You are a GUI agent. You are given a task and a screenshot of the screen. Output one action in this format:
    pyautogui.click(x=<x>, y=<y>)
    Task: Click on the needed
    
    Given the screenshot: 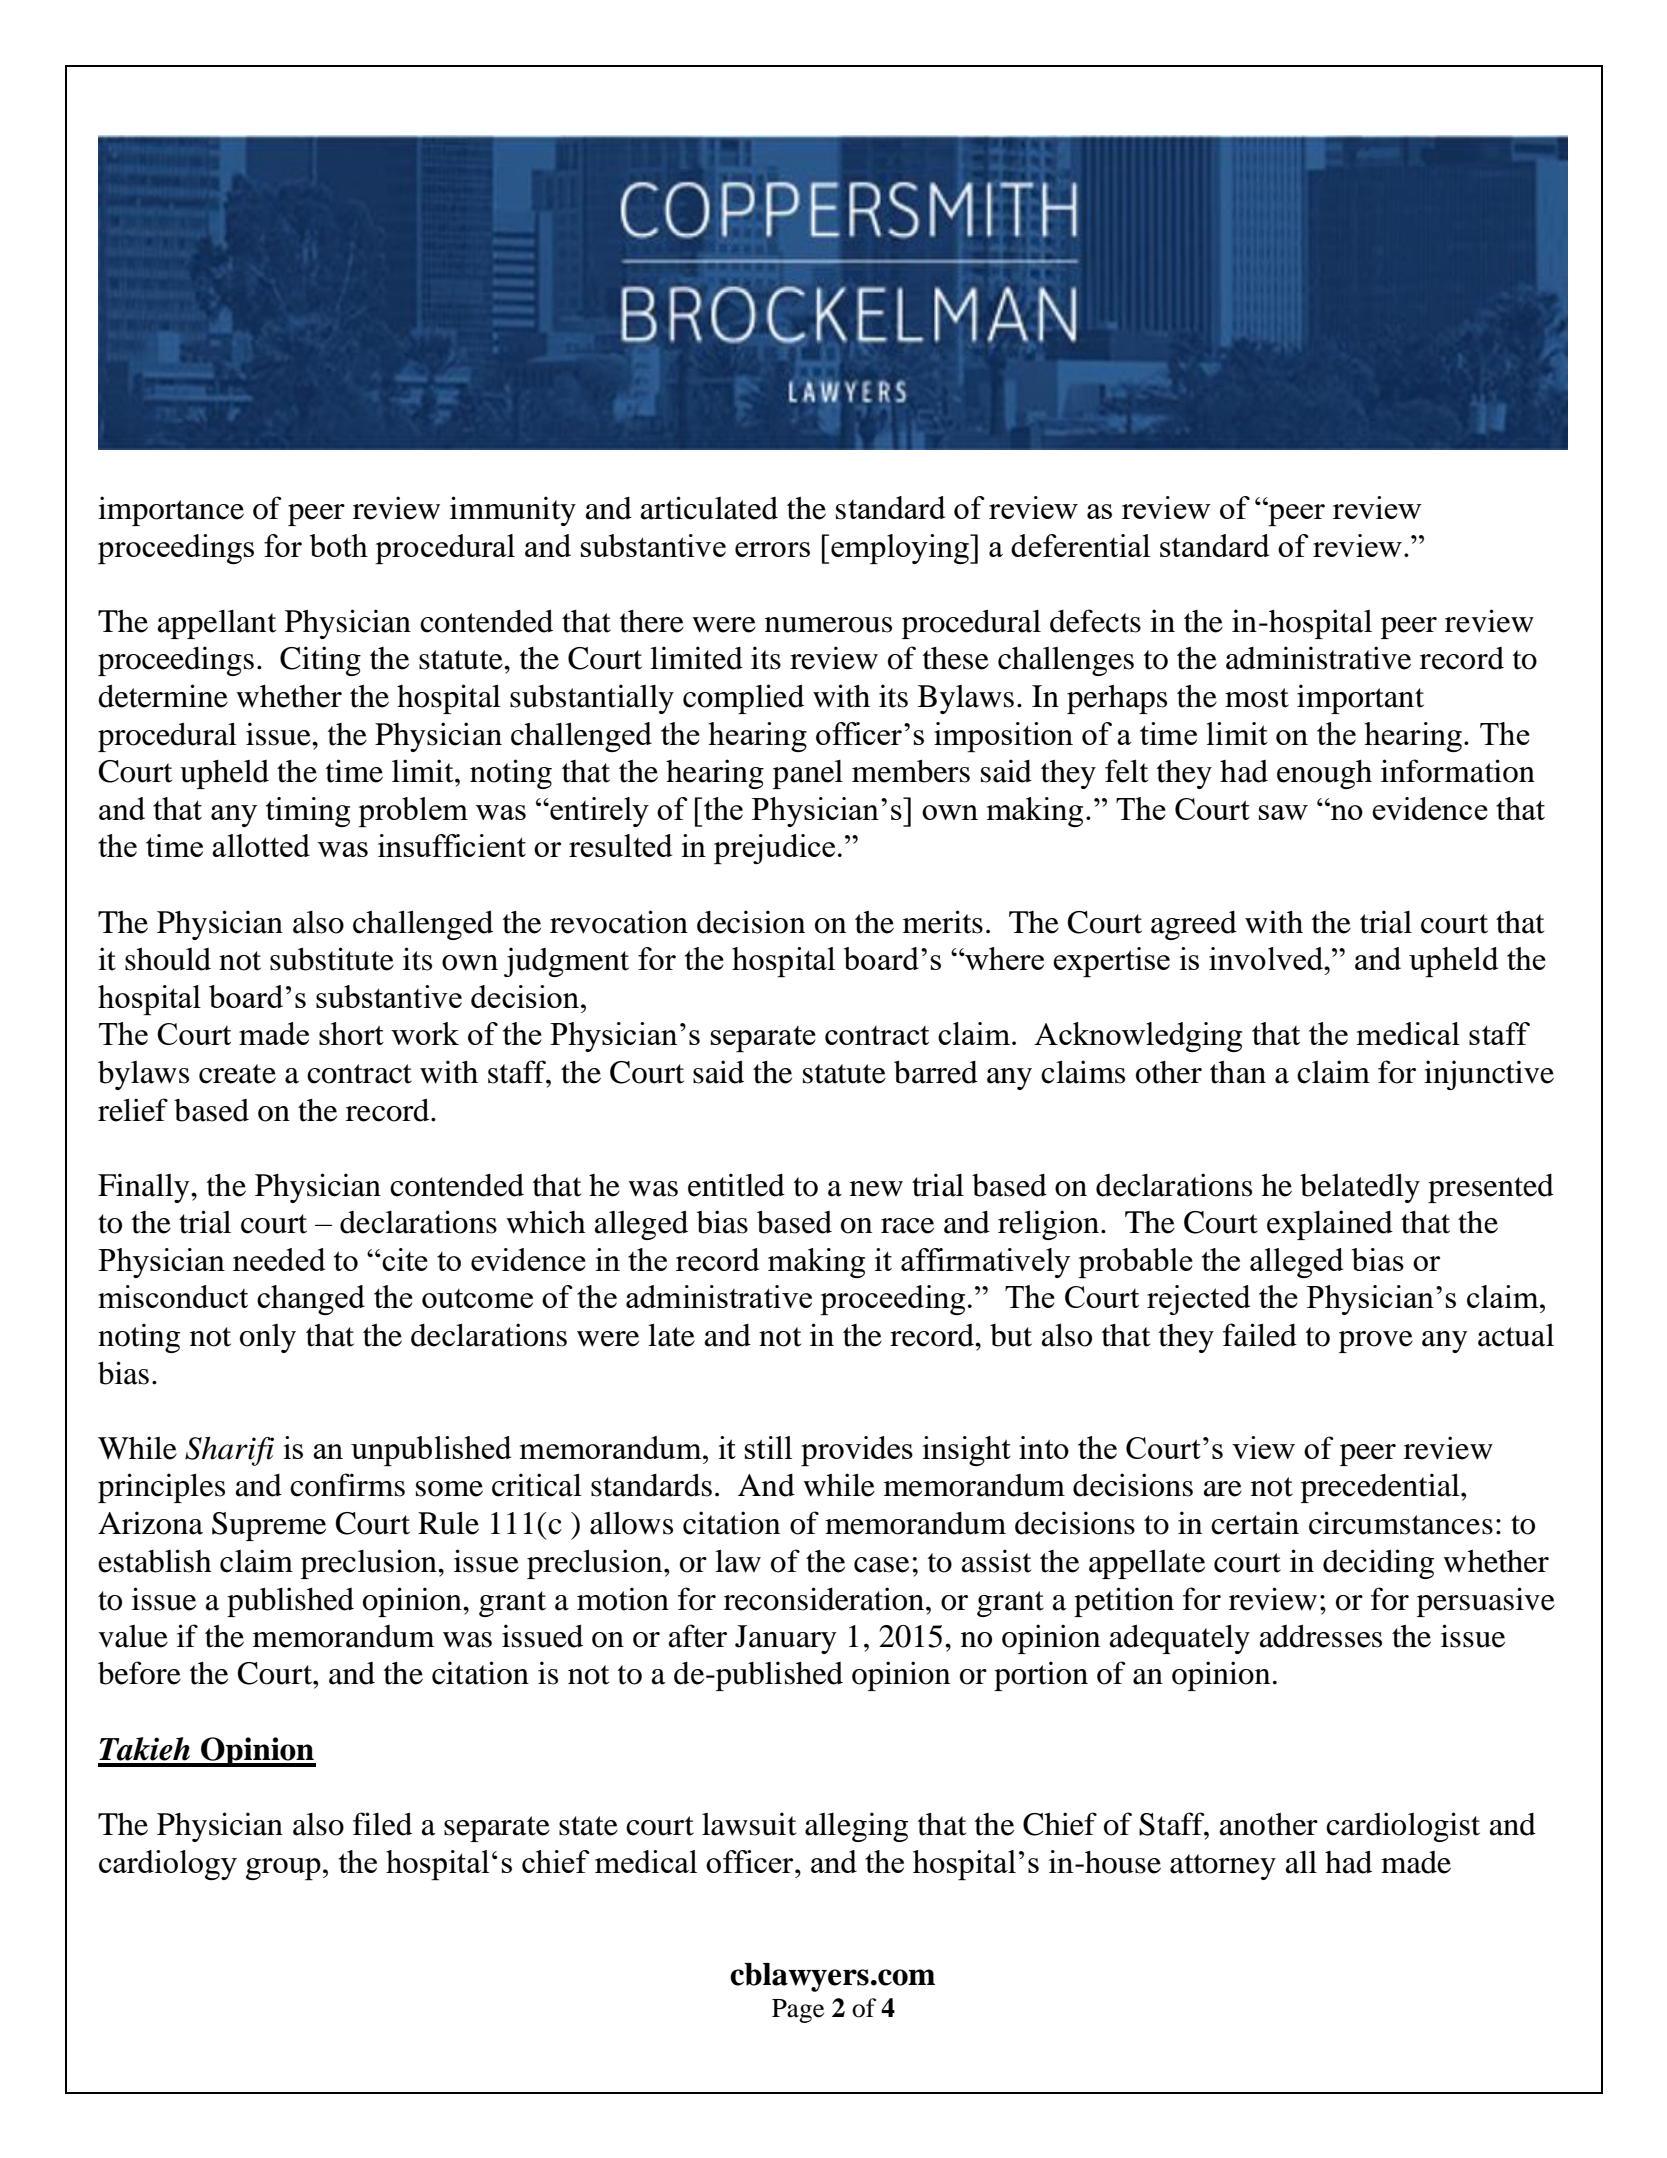 What is the action you would take?
    pyautogui.click(x=279, y=1259)
